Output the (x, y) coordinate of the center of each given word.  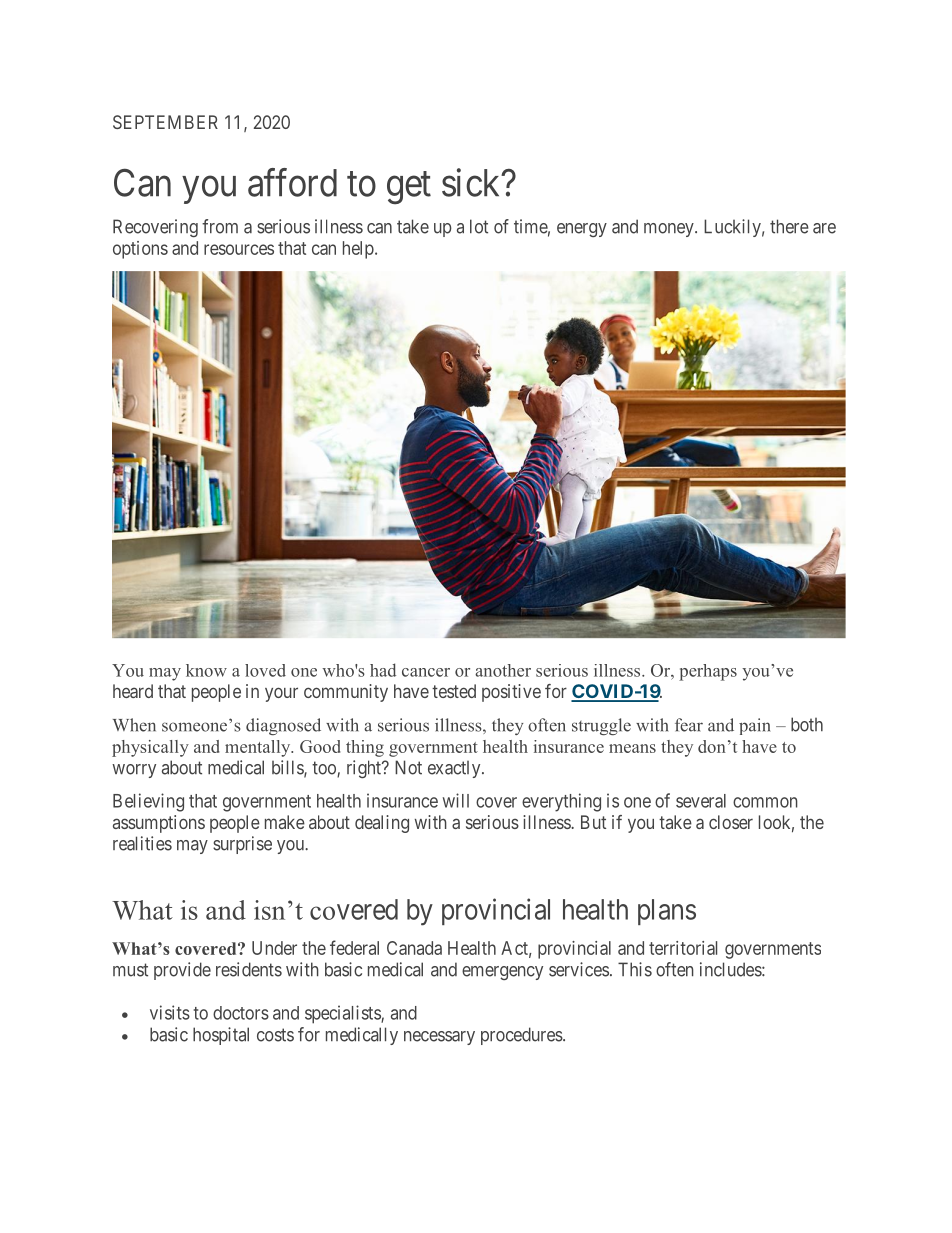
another (503, 670)
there (789, 226)
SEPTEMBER (165, 122)
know (206, 670)
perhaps (708, 672)
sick (472, 182)
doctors (241, 1013)
